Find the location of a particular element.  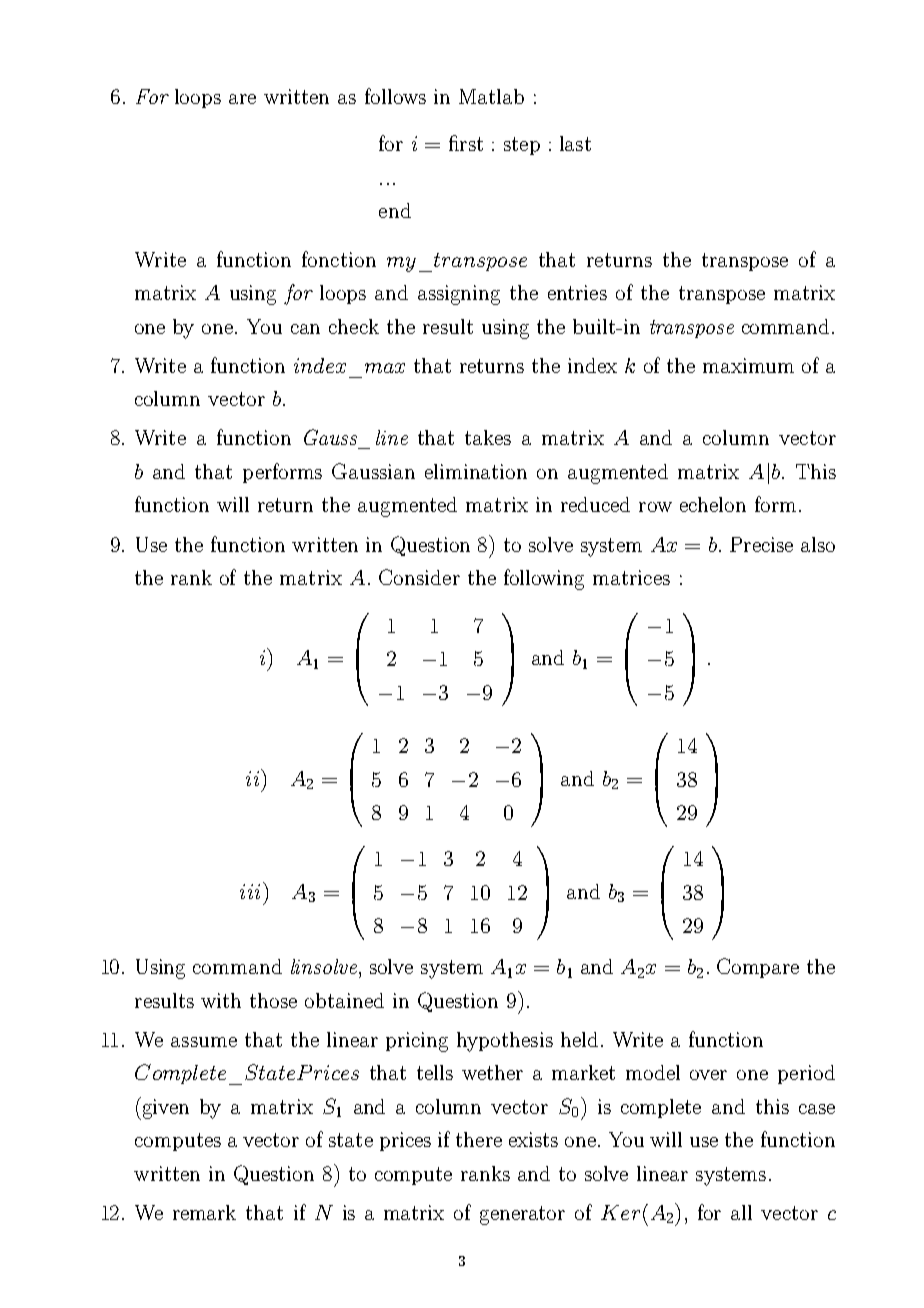

follows is located at coordinates (395, 96).
